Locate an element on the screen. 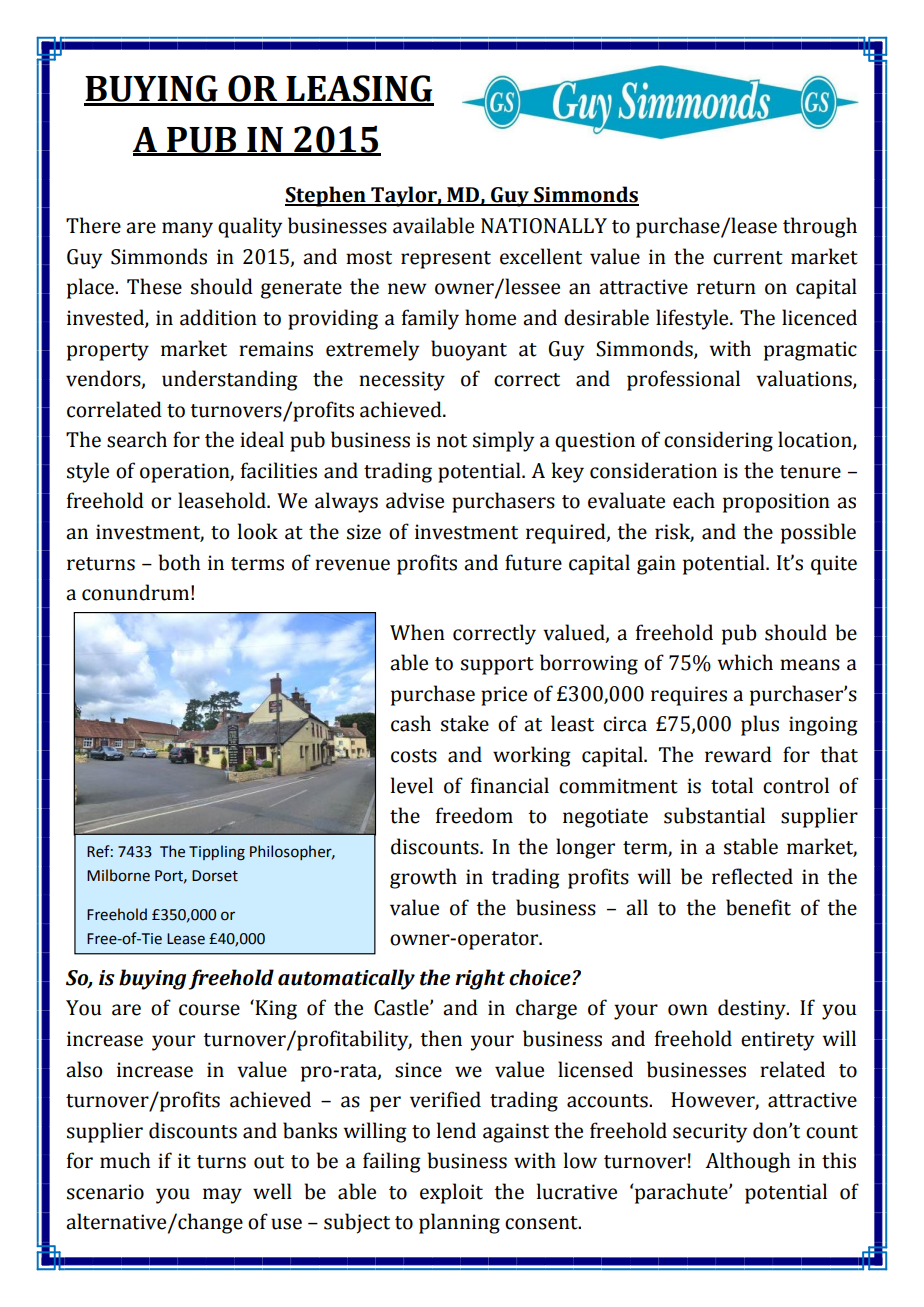 The image size is (924, 1307). Although is located at coordinates (747, 1162).
